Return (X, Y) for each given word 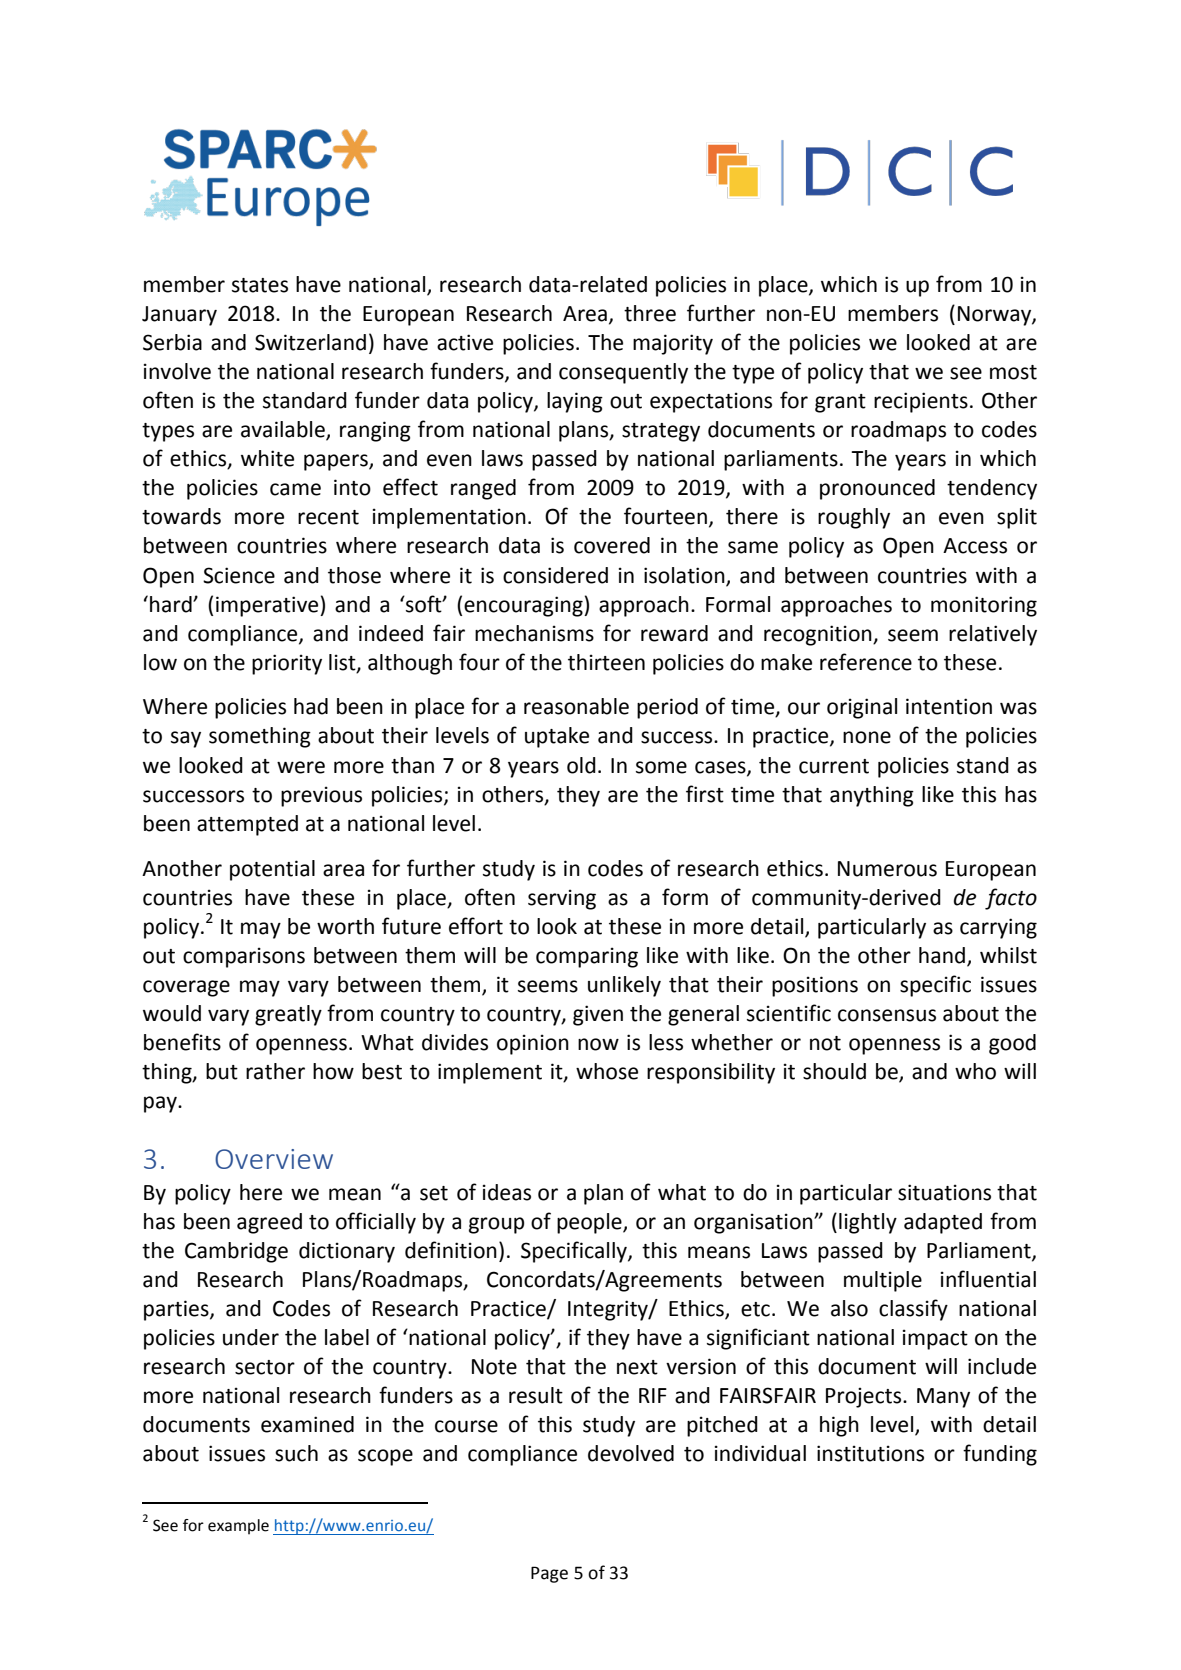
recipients (921, 402)
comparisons (244, 957)
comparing (587, 957)
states (260, 285)
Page (549, 1574)
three (650, 313)
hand (942, 955)
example (238, 1527)
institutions (870, 1453)
